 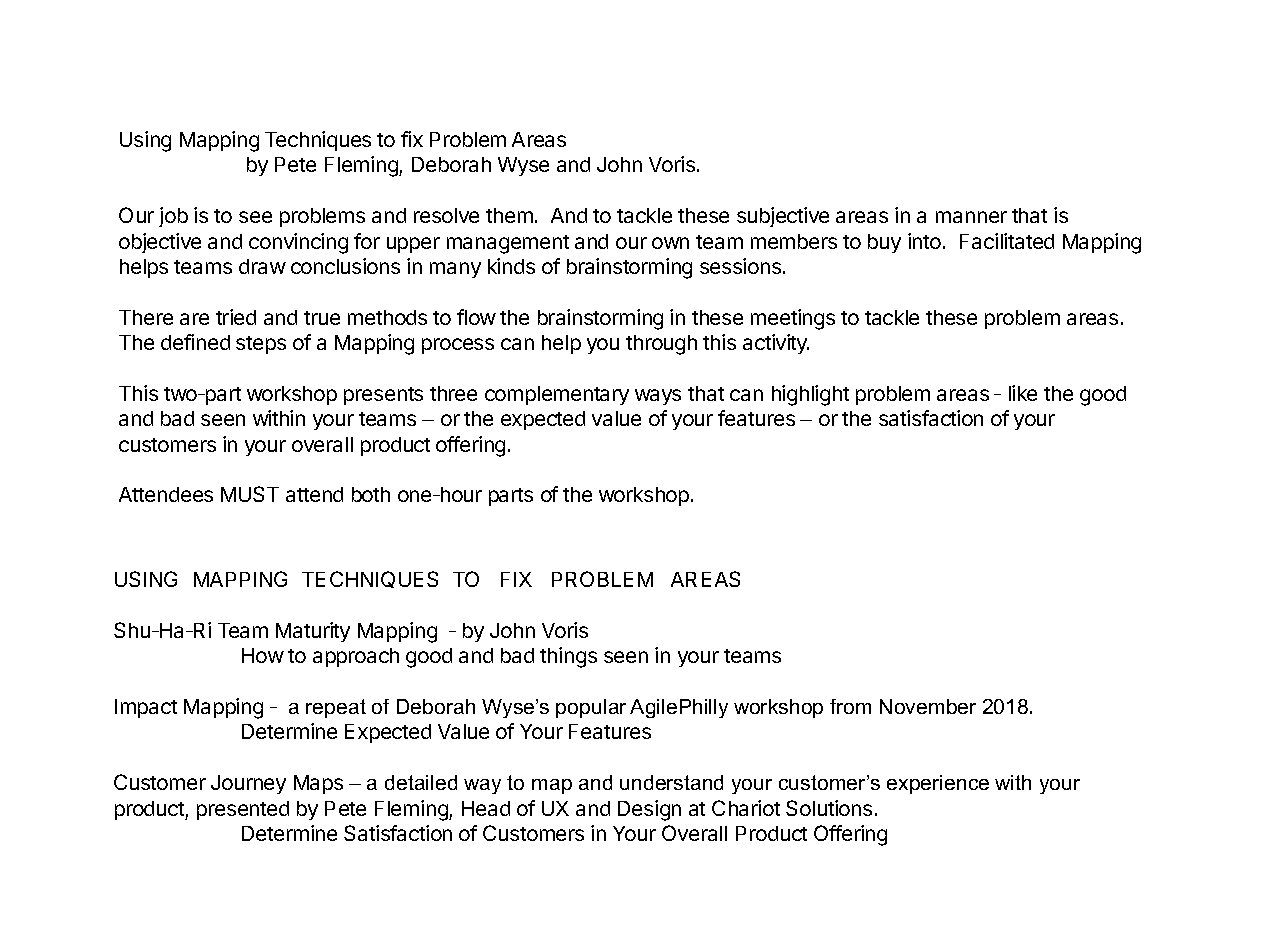 What do you see at coordinates (248, 784) in the page?
I see `Journey` at bounding box center [248, 784].
